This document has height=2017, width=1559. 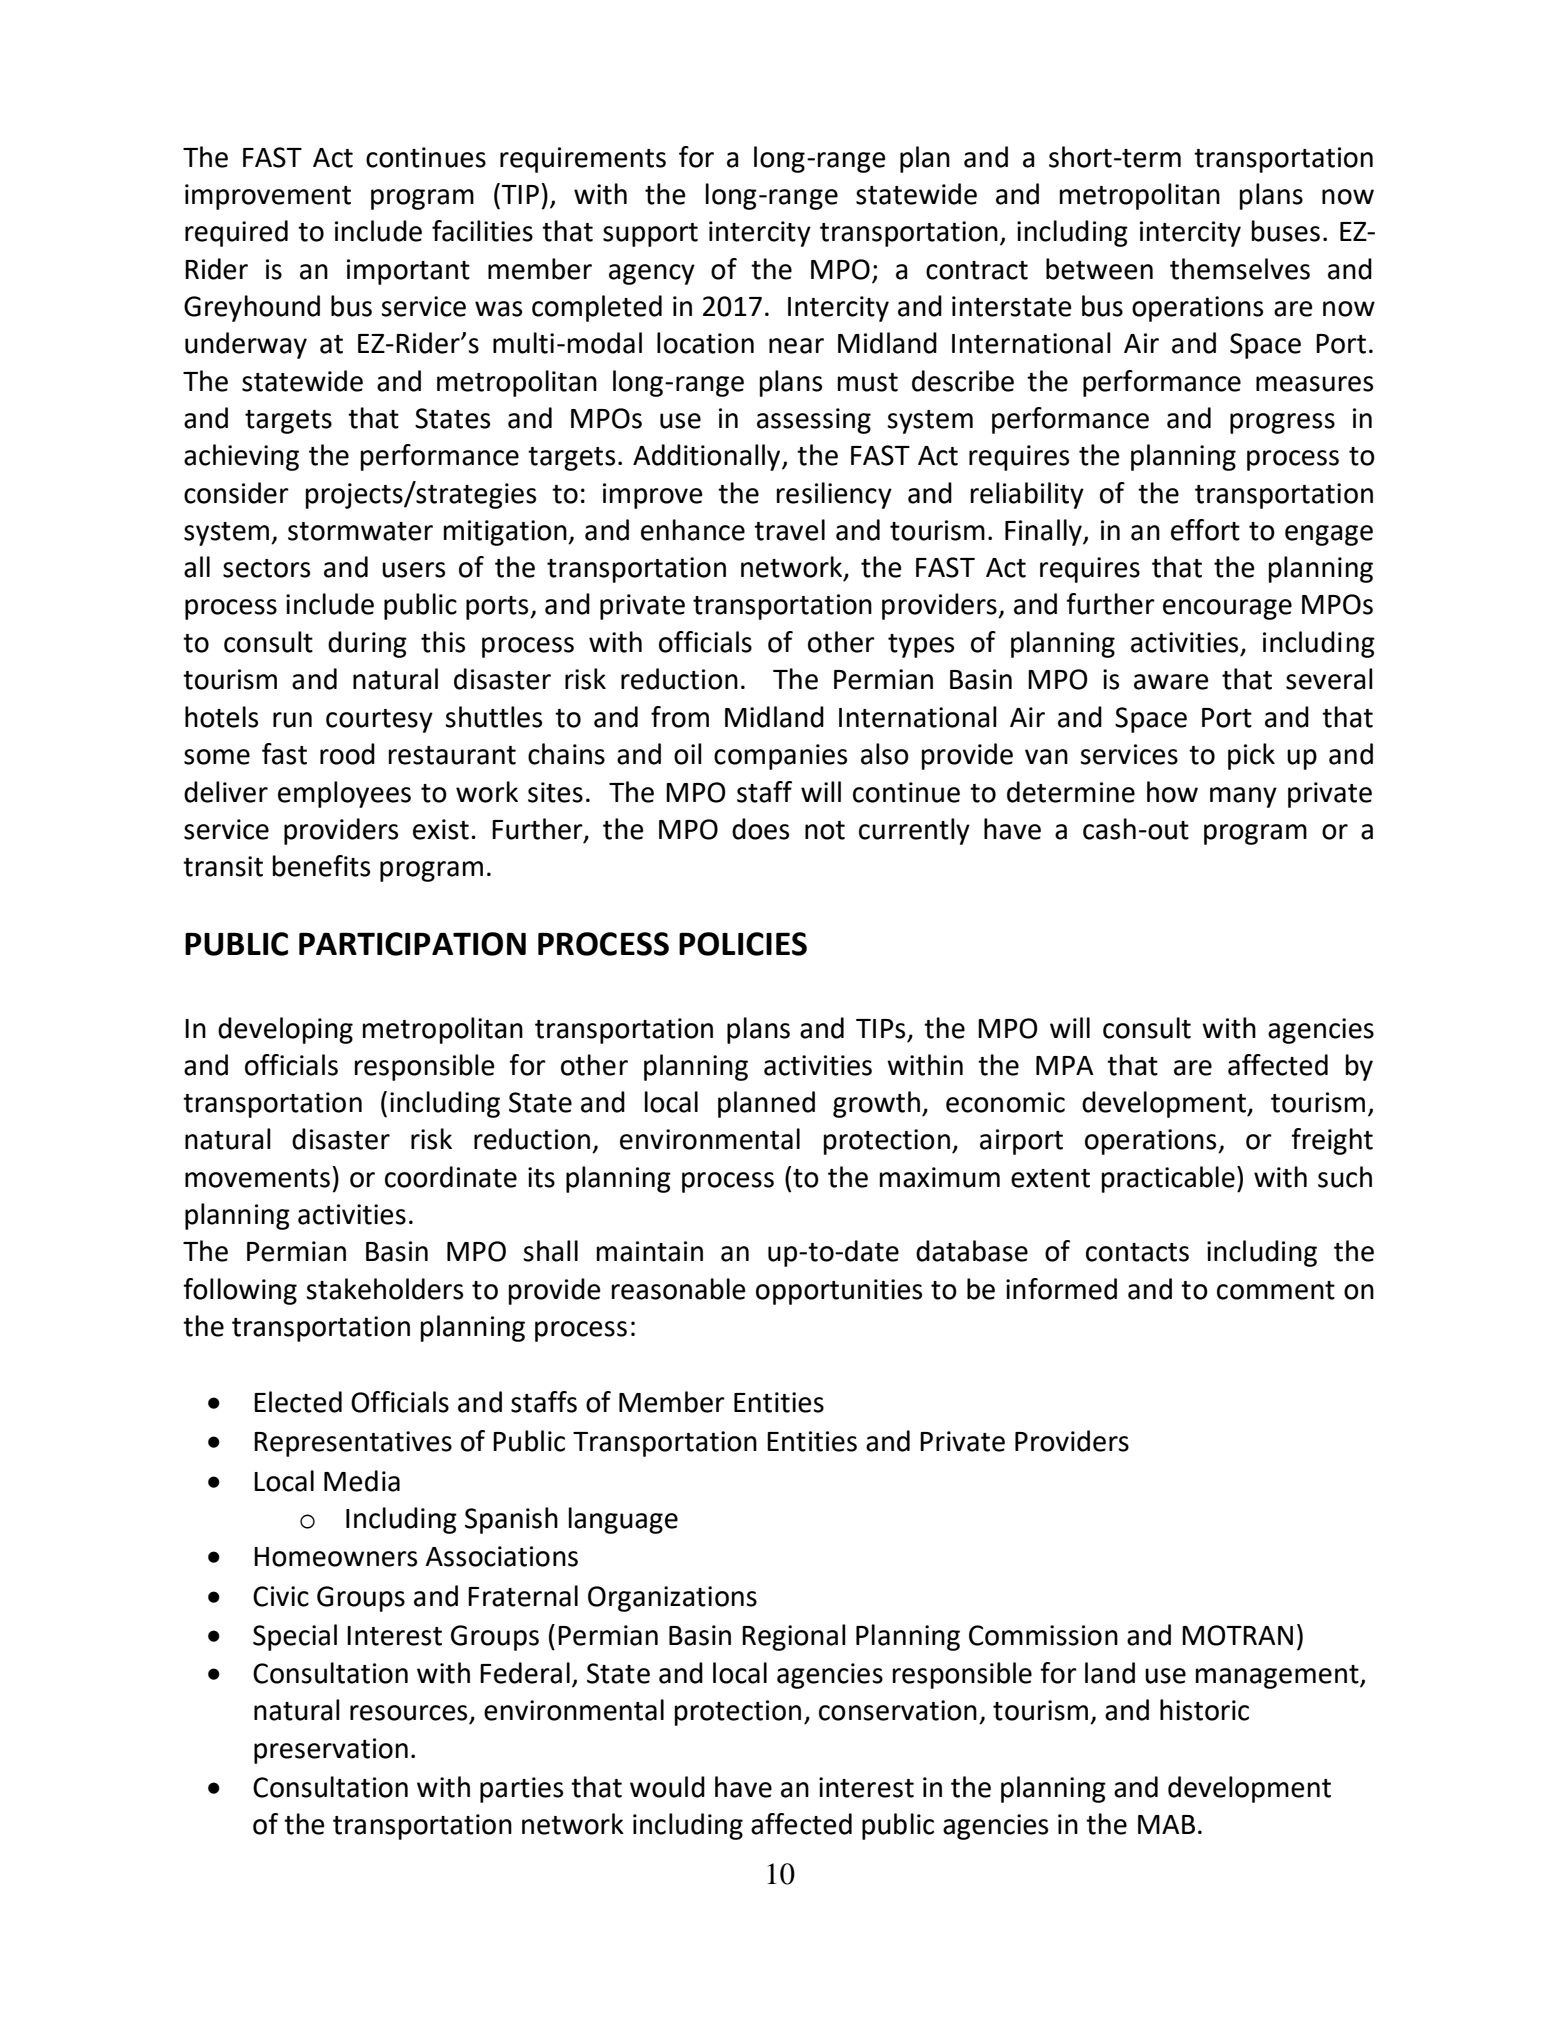 I want to click on developing, so click(x=285, y=1030).
